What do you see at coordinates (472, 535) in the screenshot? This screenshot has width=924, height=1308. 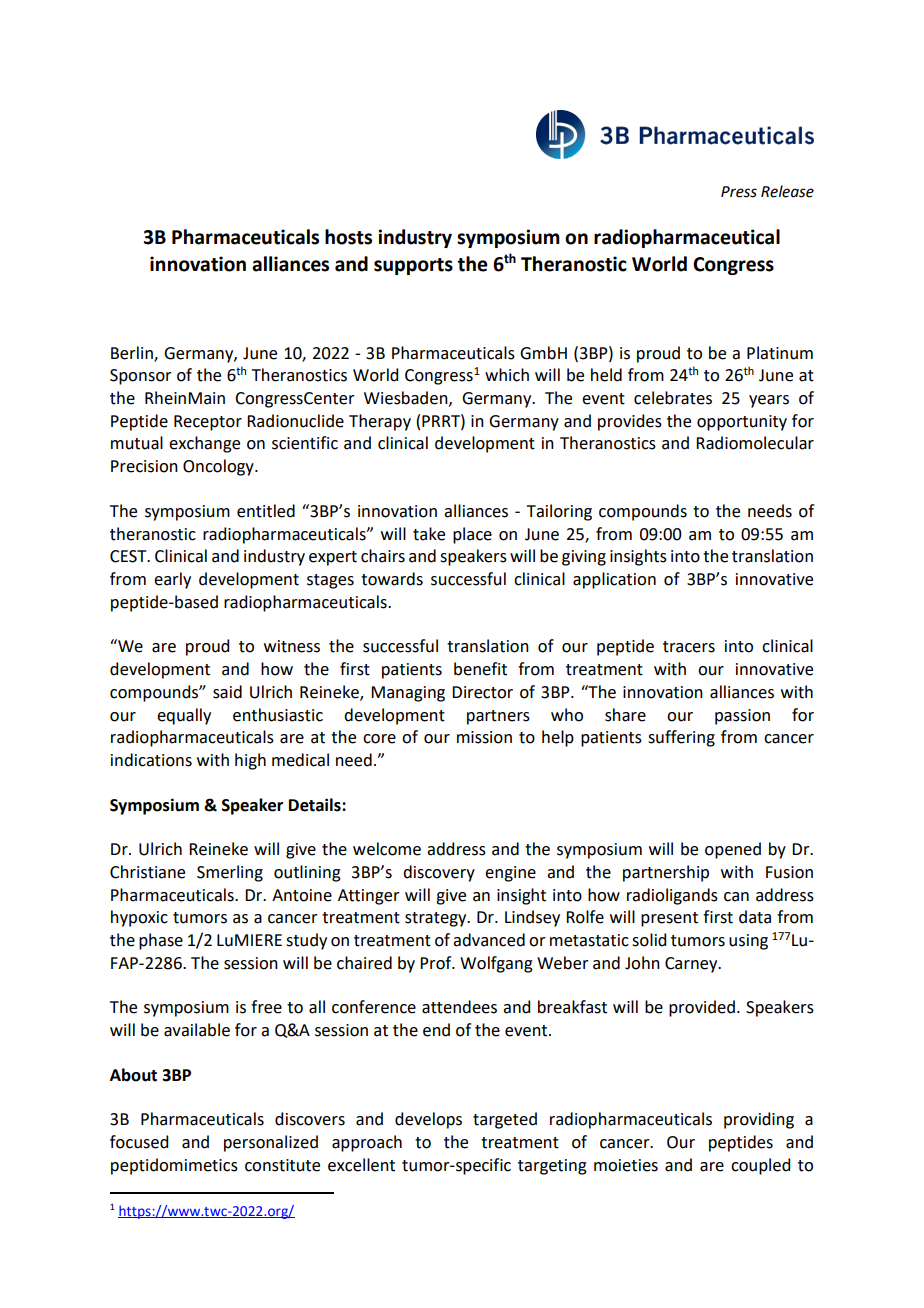 I see `place` at bounding box center [472, 535].
